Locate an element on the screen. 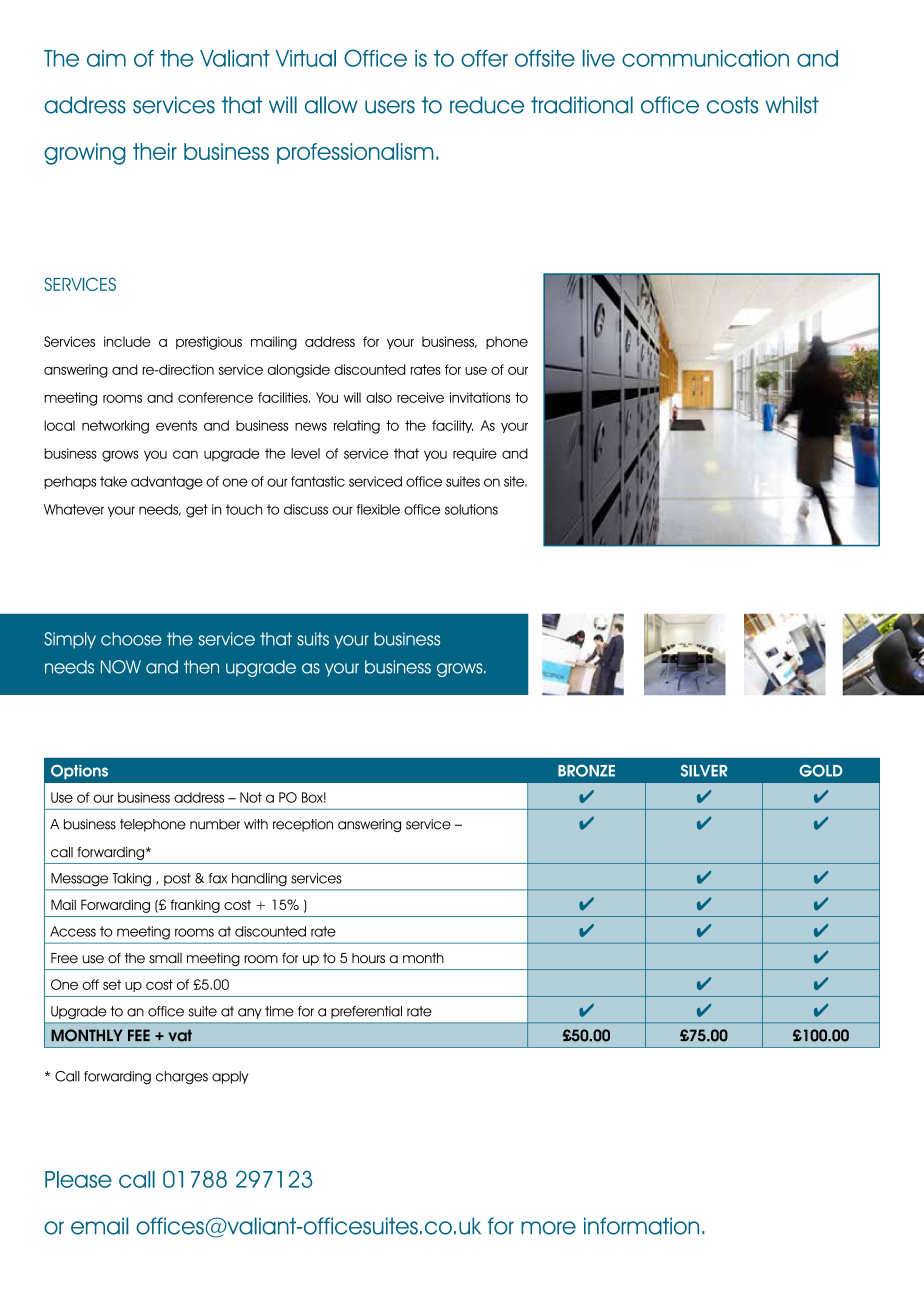 The width and height of the screenshot is (924, 1308). information is located at coordinates (641, 1226).
